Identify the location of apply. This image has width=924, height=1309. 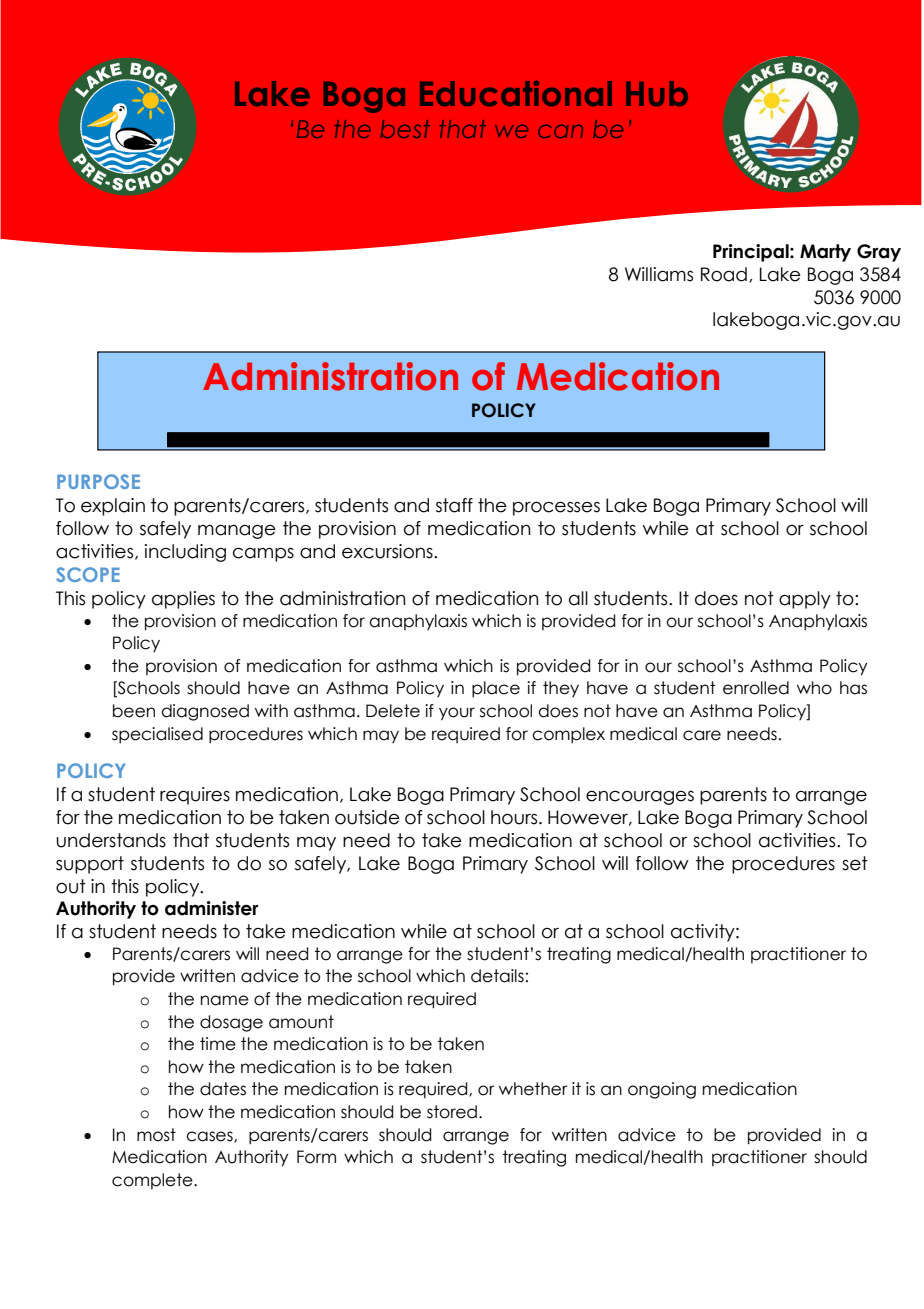
(805, 600).
